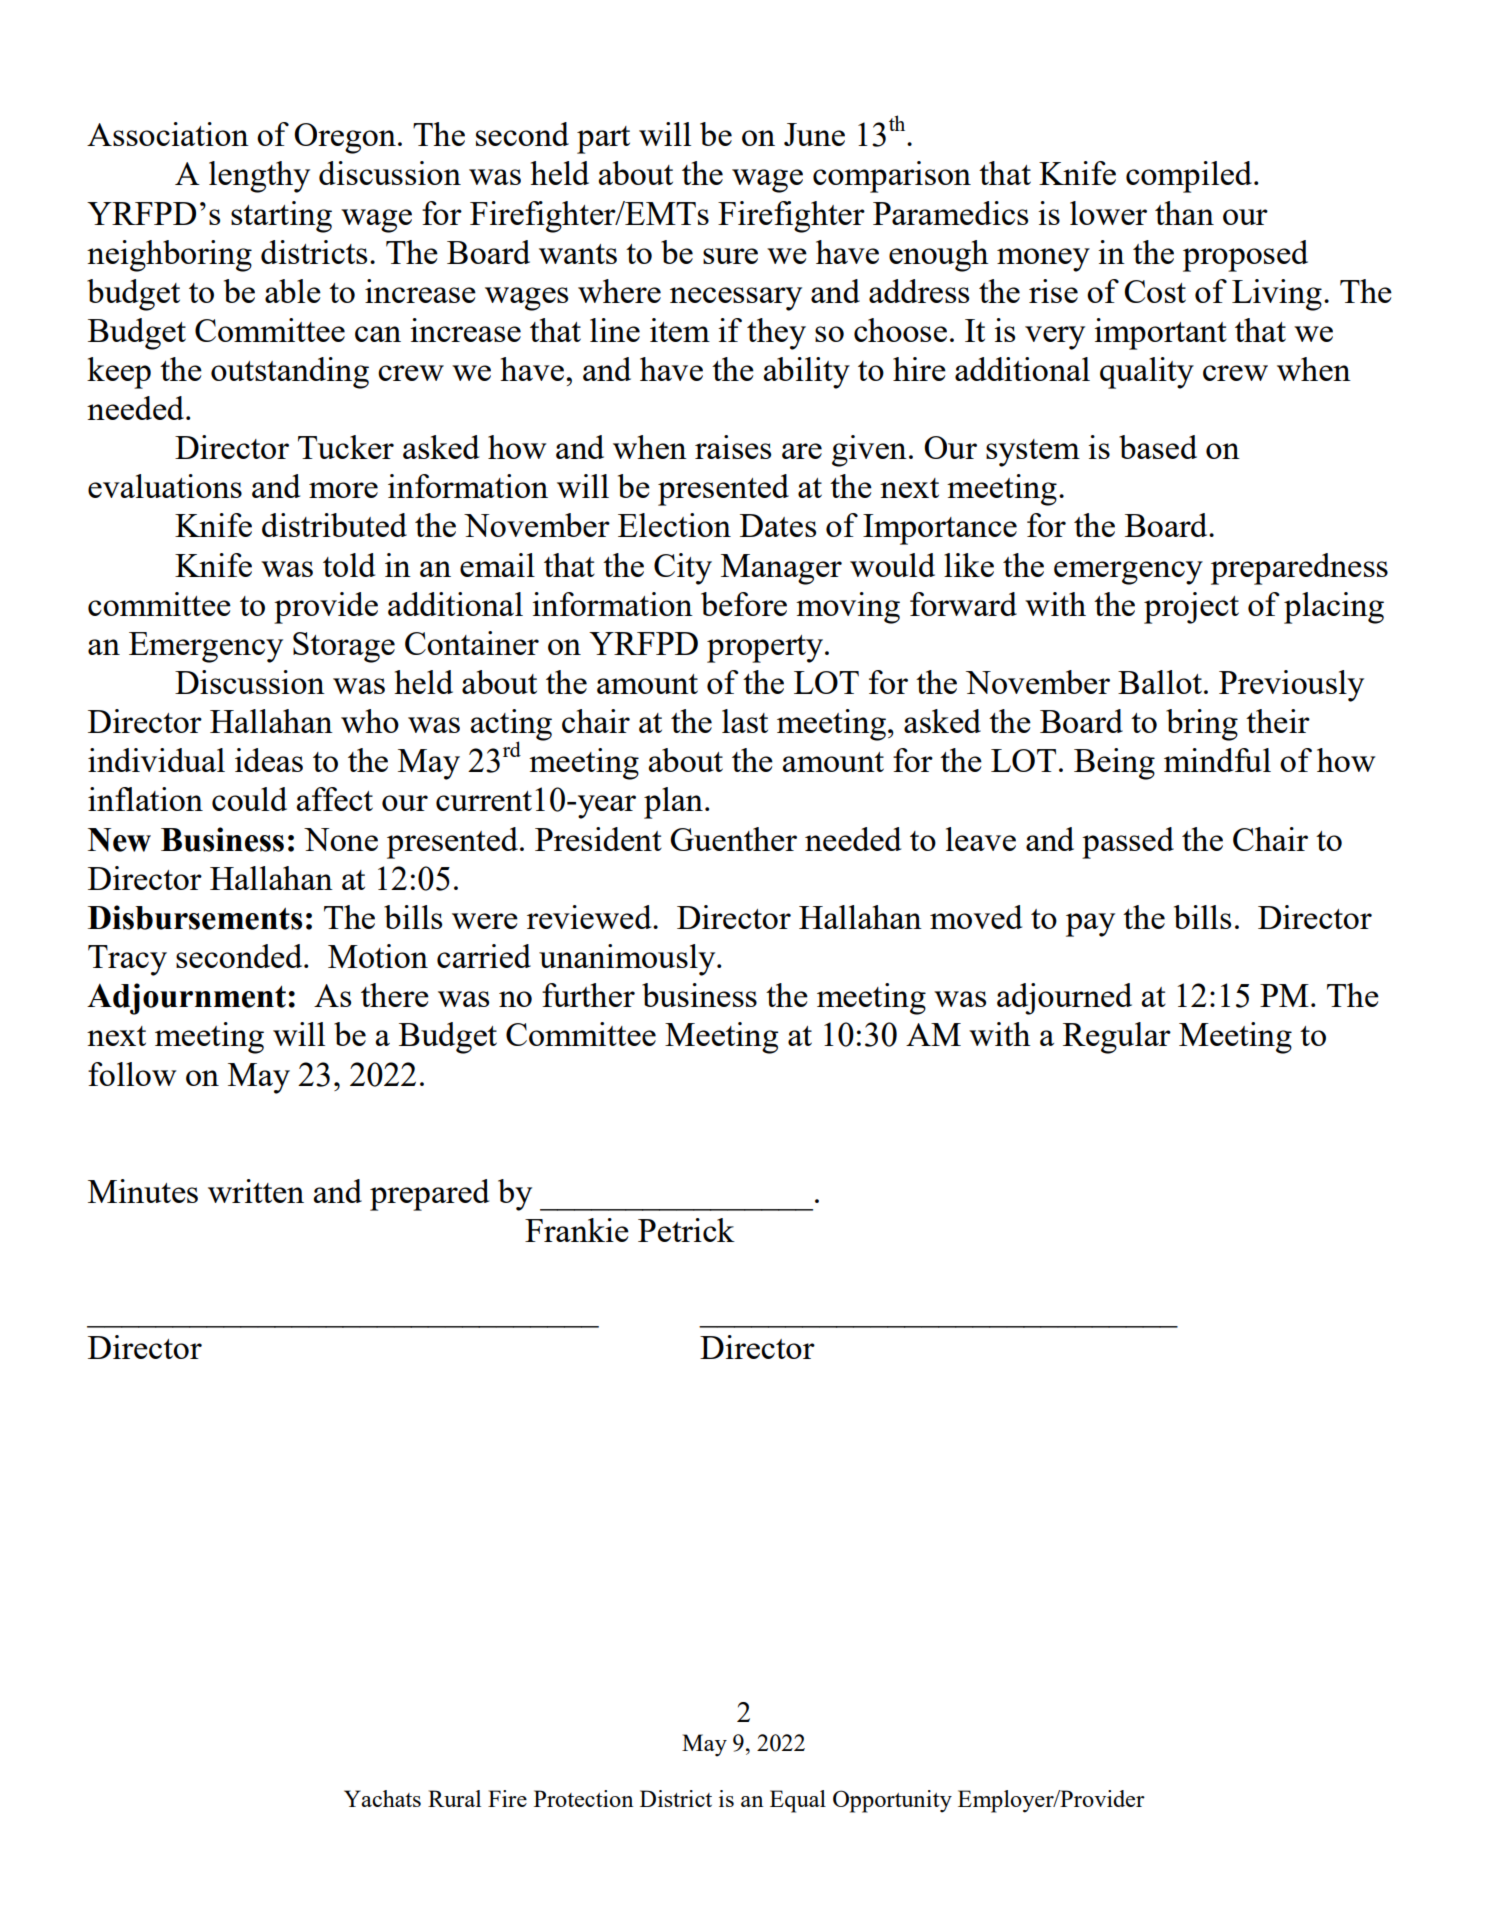 This screenshot has height=1925, width=1488. I want to click on pay, so click(1090, 925).
